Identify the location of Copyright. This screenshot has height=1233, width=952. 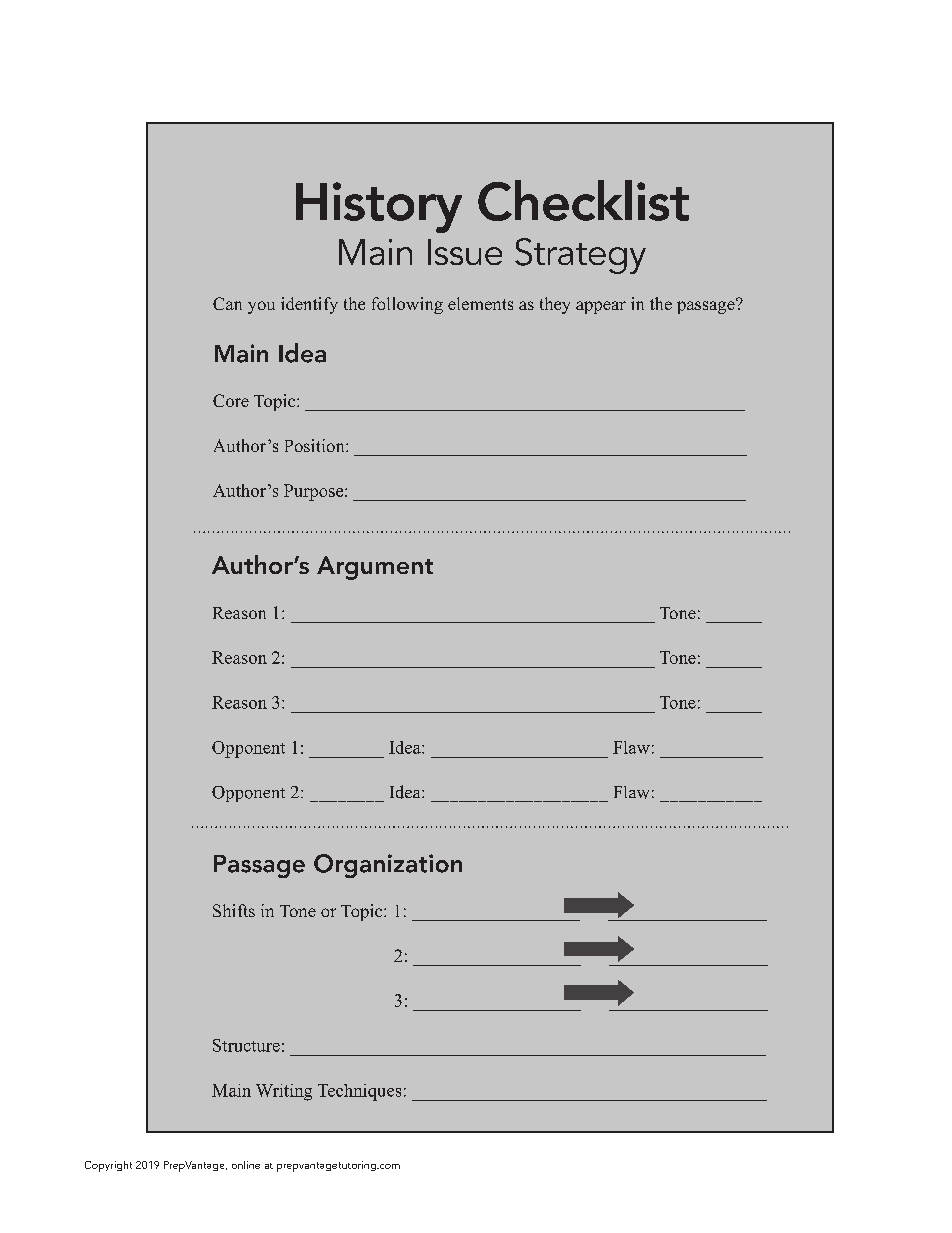
(108, 1166).
